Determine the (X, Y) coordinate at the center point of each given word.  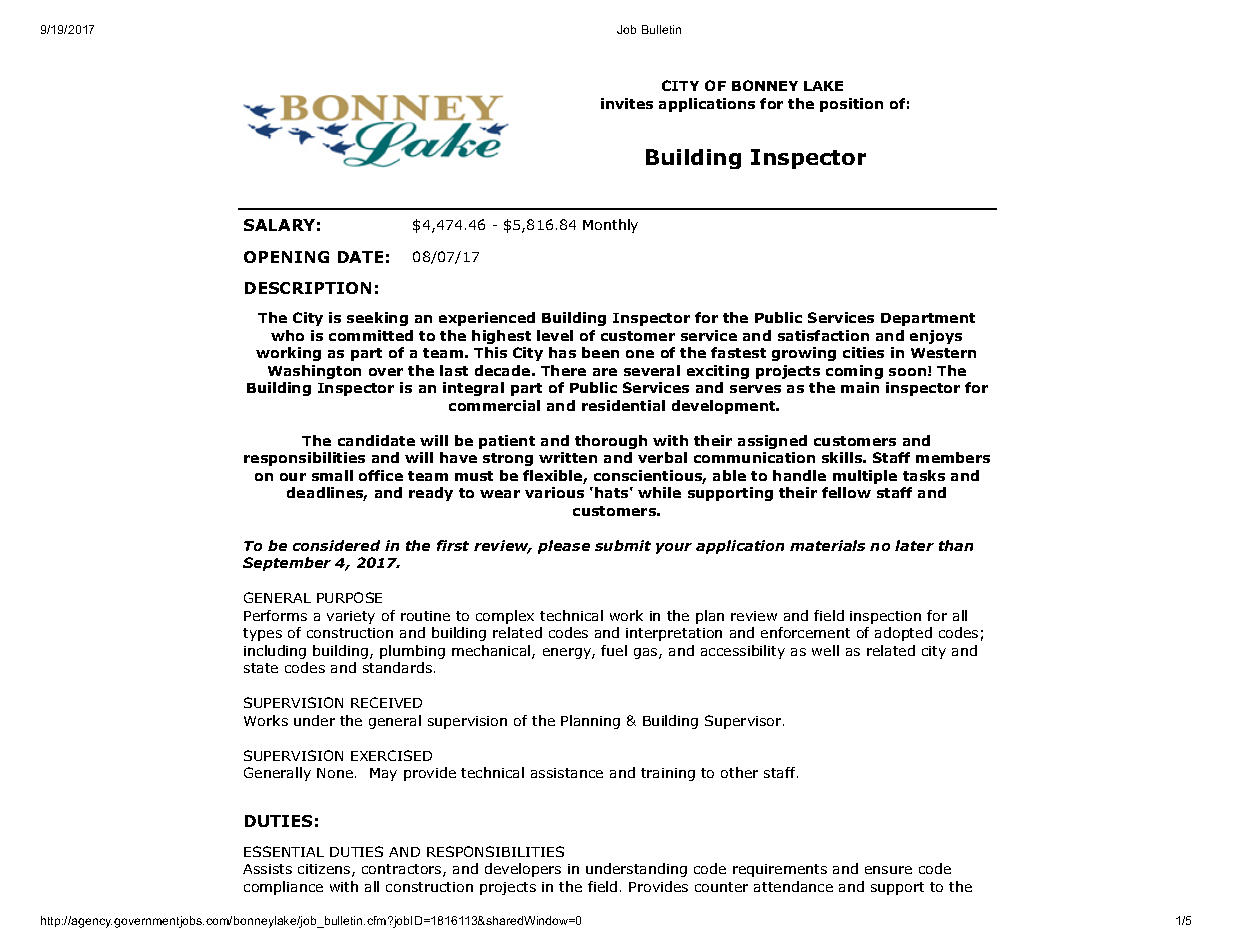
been (600, 352)
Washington (314, 372)
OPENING (286, 257)
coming (854, 372)
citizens (325, 870)
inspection (885, 617)
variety (351, 617)
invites (627, 103)
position (851, 105)
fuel (614, 650)
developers (523, 870)
